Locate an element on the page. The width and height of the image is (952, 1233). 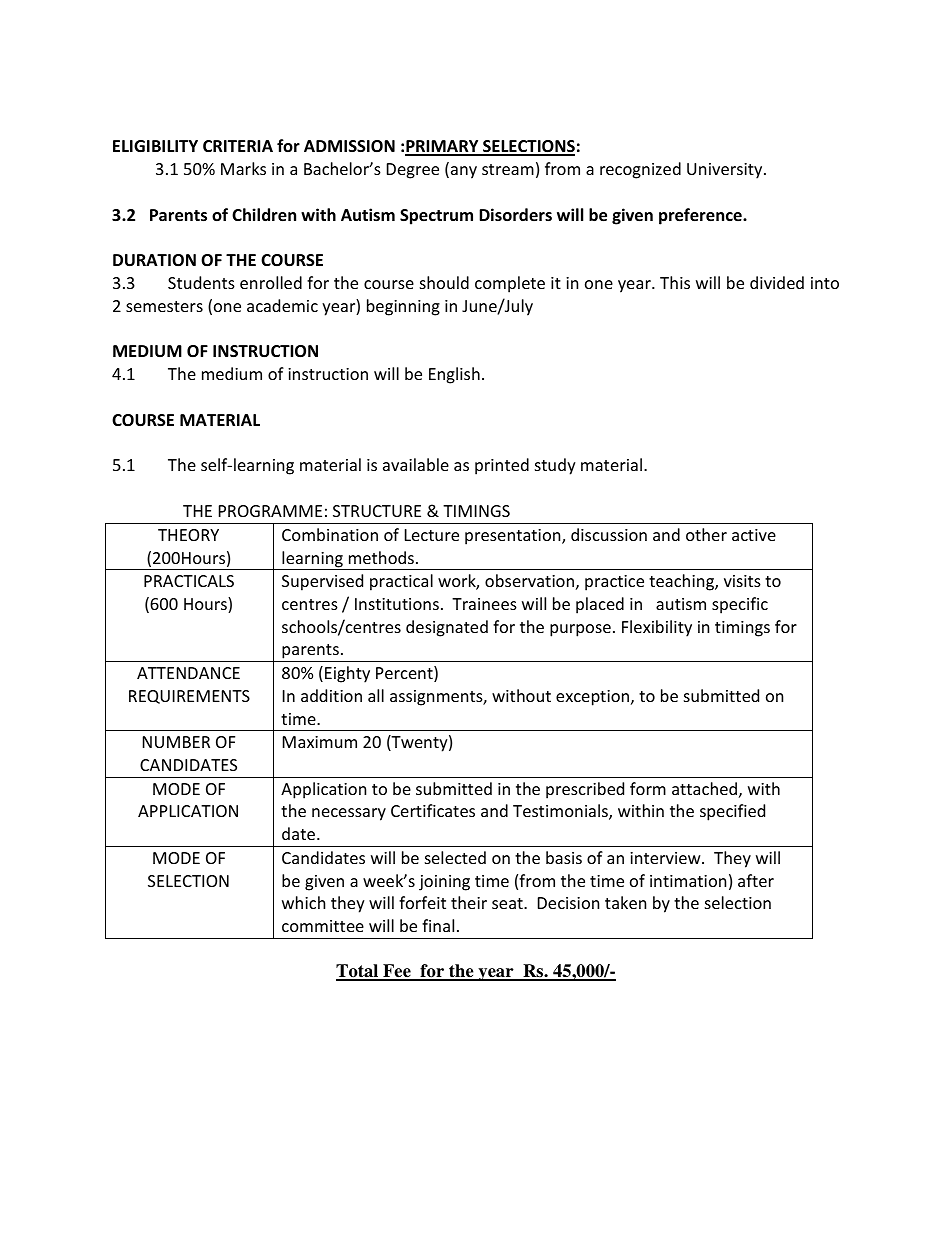
Percent is located at coordinates (405, 674).
